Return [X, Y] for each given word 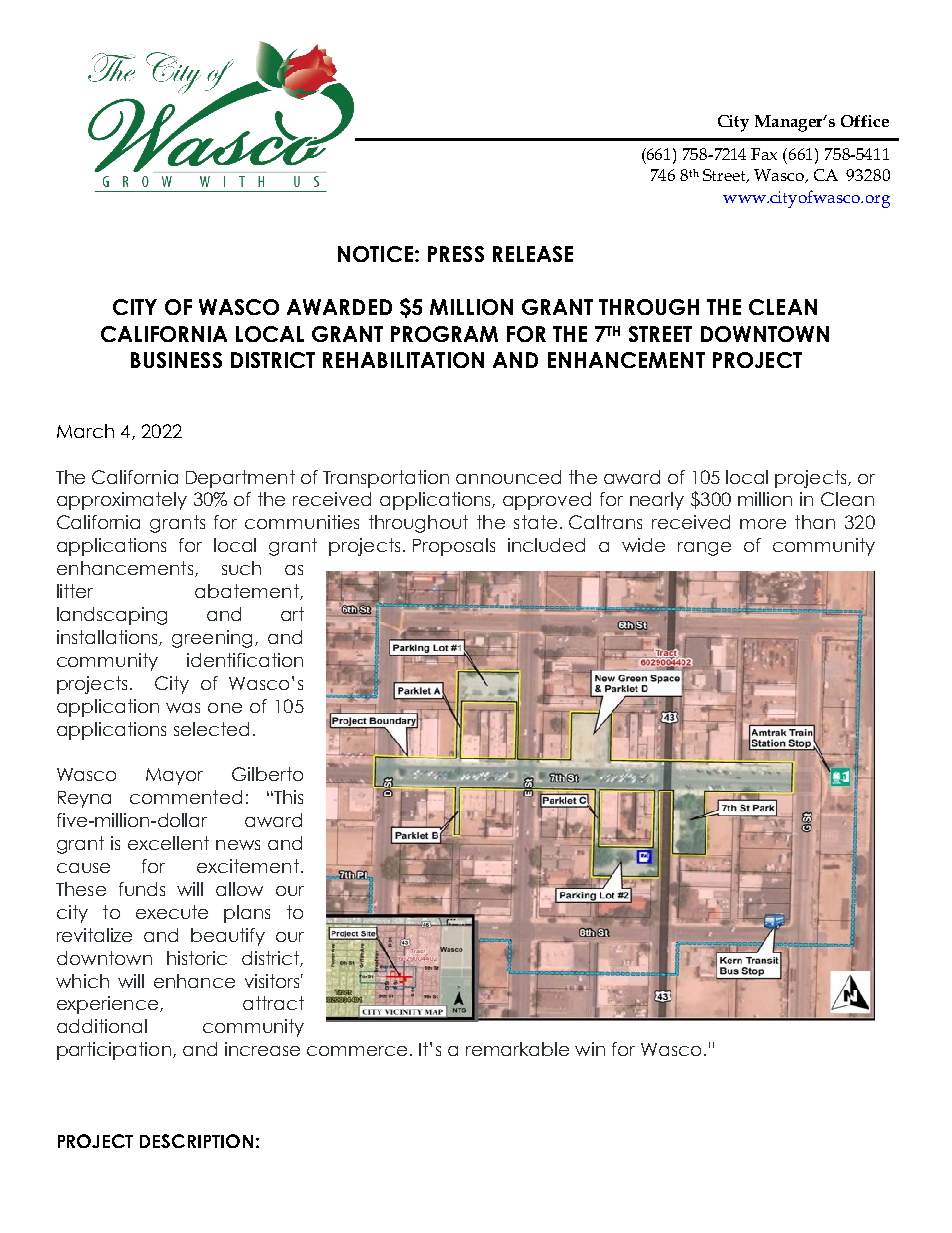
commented [186, 797]
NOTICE [375, 254]
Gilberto [267, 774]
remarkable [517, 1049]
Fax [764, 154]
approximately [122, 501]
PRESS [456, 254]
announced [508, 477]
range [704, 549]
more [763, 524]
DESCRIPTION [196, 1141]
